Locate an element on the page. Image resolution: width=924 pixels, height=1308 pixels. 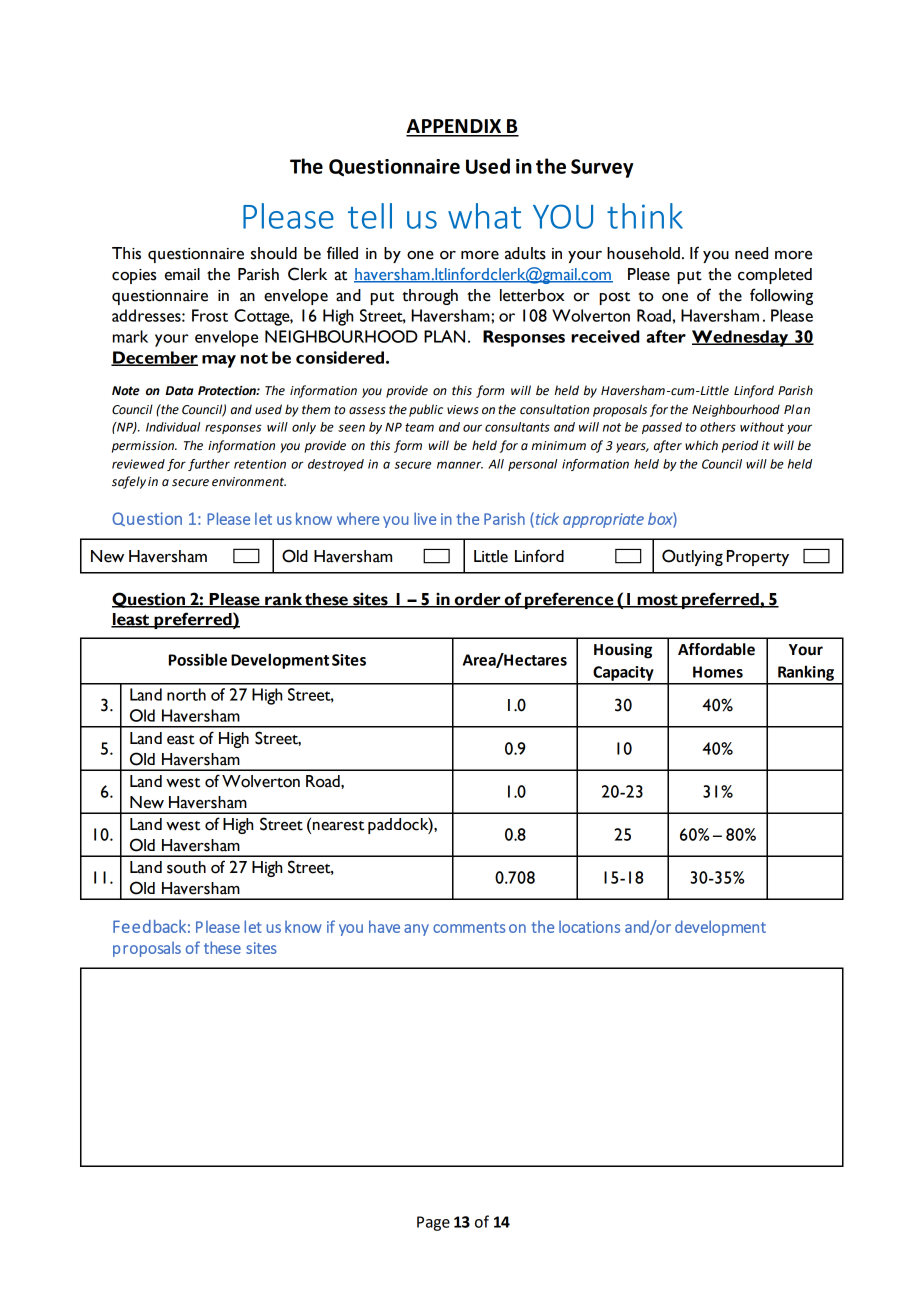
any is located at coordinates (416, 930).
